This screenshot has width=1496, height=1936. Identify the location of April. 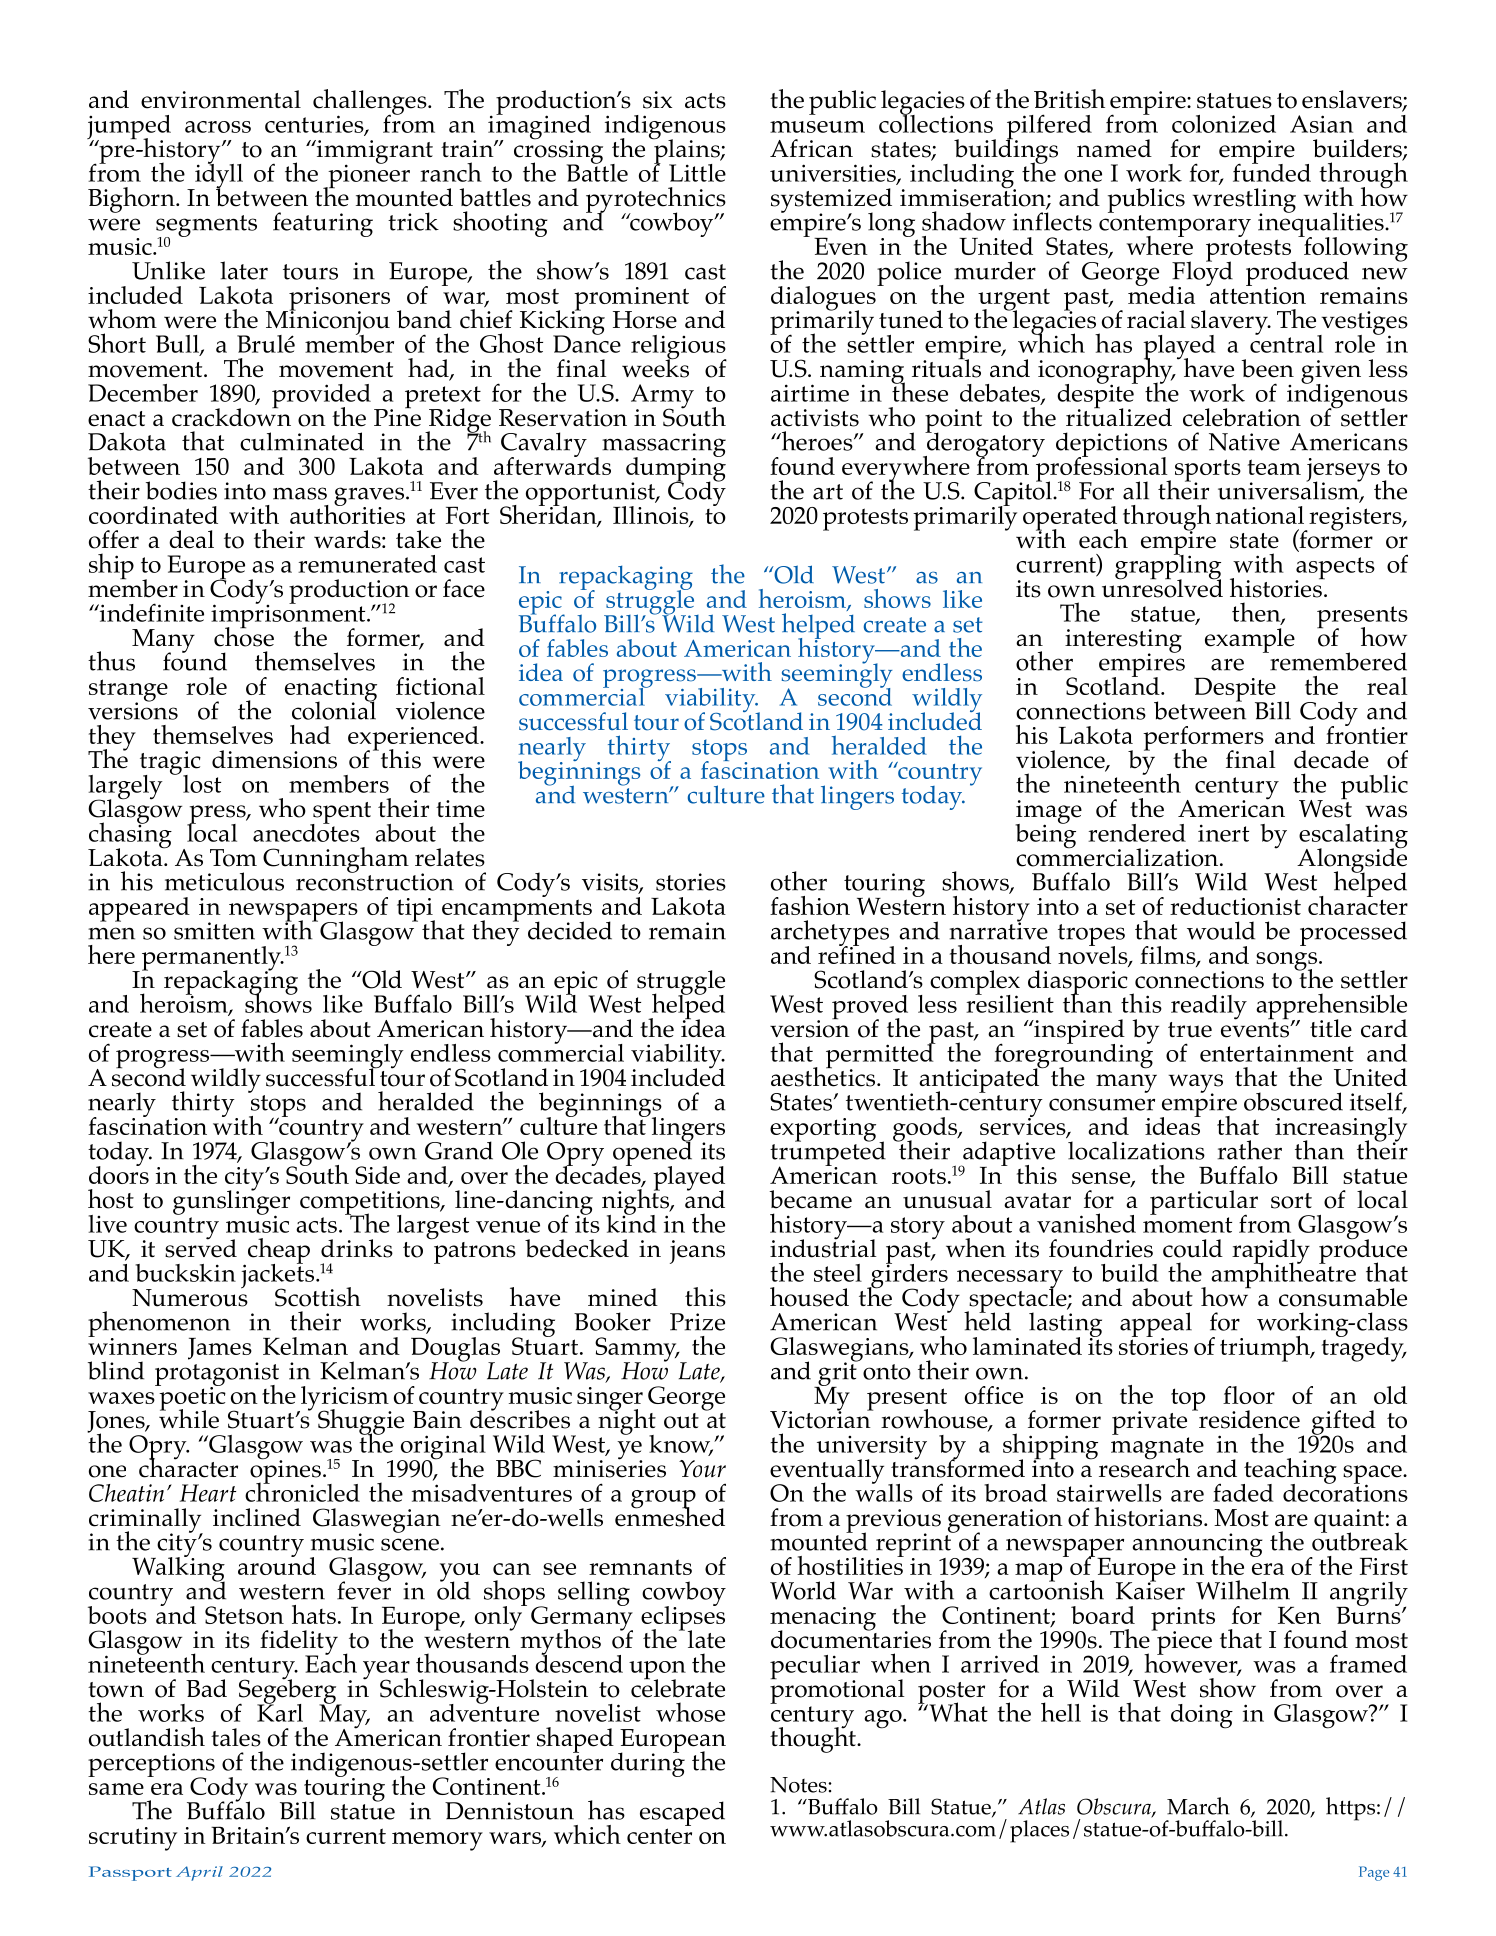
(199, 1873).
